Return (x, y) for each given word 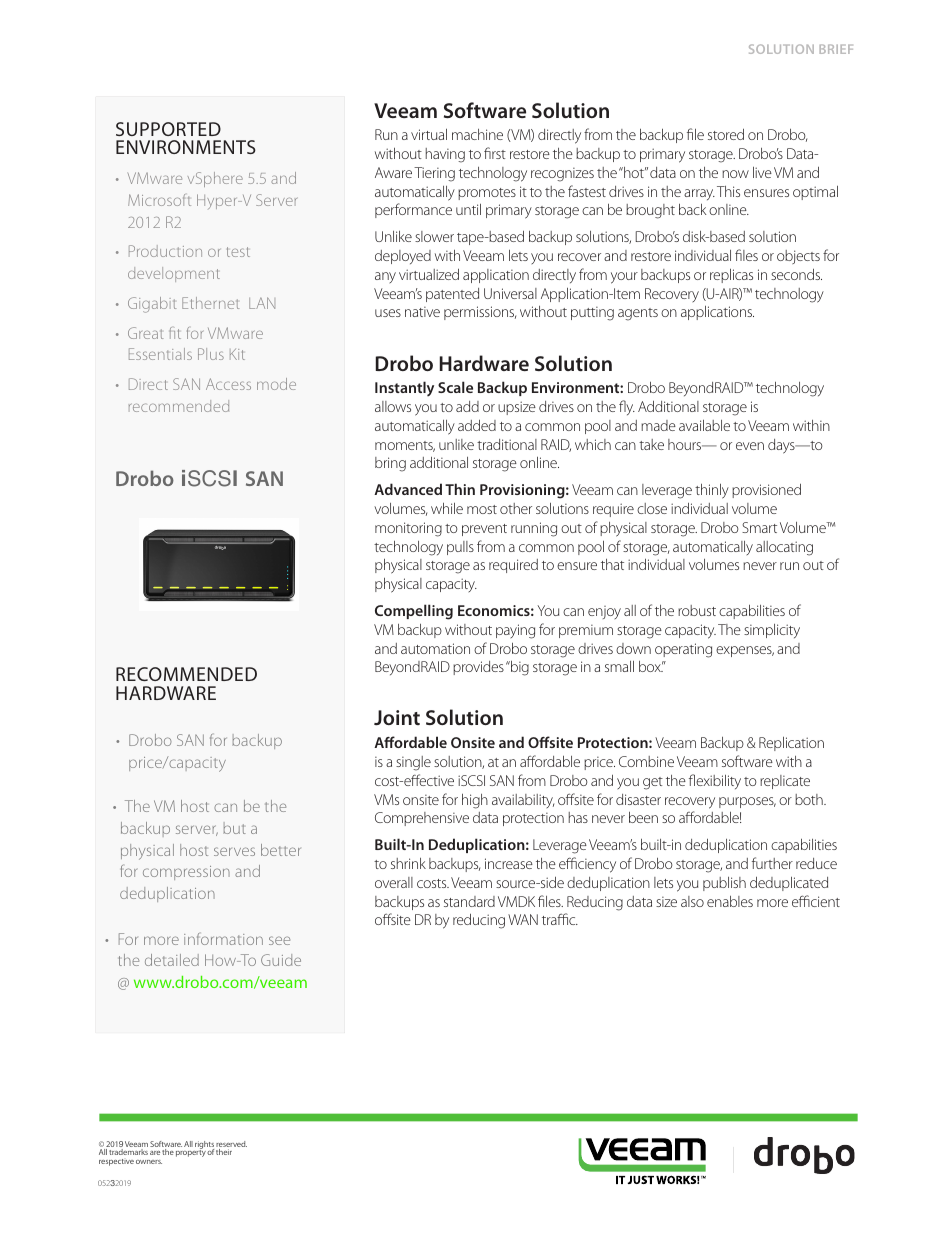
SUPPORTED (168, 129)
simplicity (772, 631)
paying (515, 631)
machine (477, 134)
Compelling (414, 612)
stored (726, 134)
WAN (523, 919)
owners (149, 1162)
